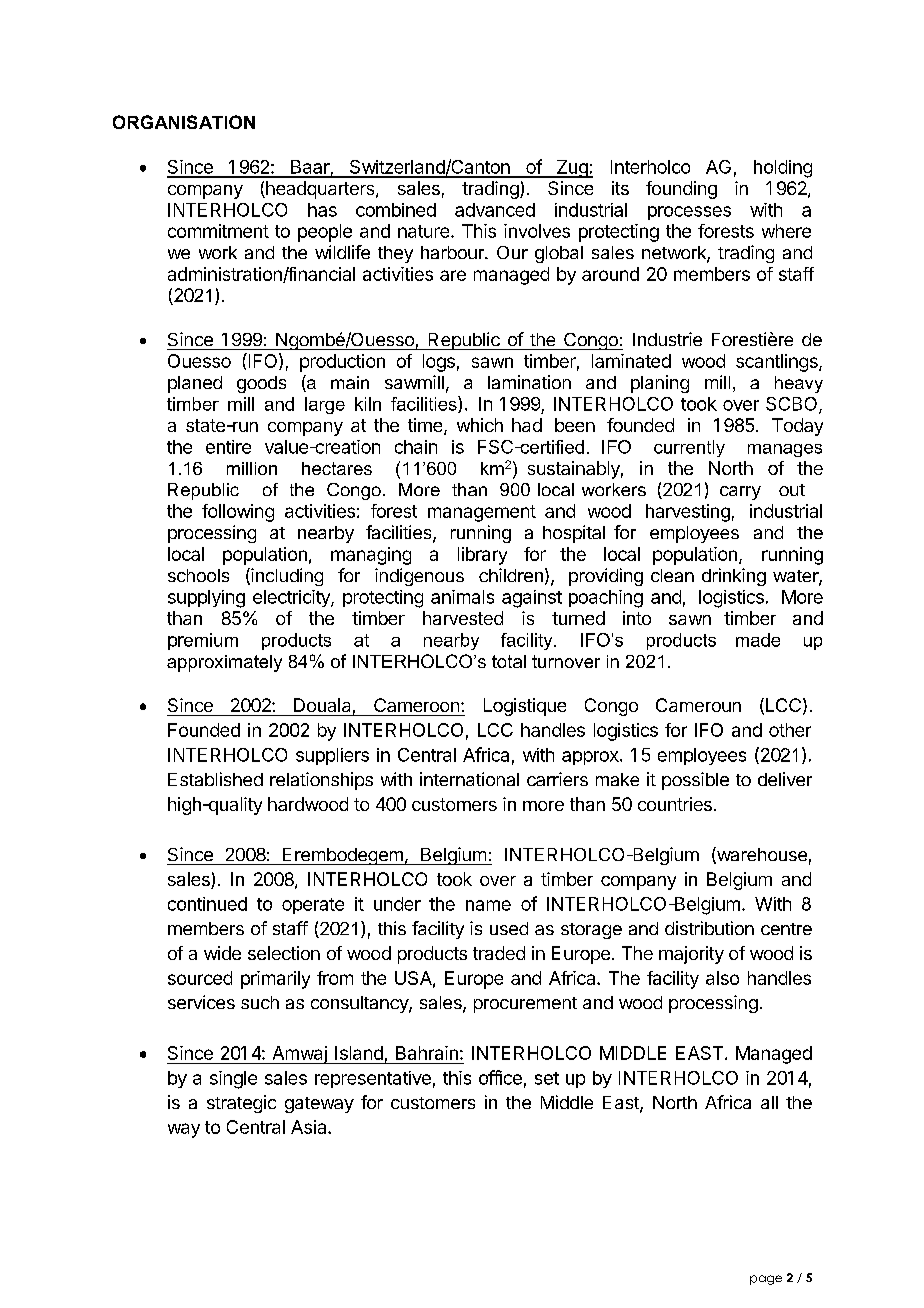 Image resolution: width=924 pixels, height=1308 pixels. What do you see at coordinates (509, 661) in the image?
I see `total` at bounding box center [509, 661].
